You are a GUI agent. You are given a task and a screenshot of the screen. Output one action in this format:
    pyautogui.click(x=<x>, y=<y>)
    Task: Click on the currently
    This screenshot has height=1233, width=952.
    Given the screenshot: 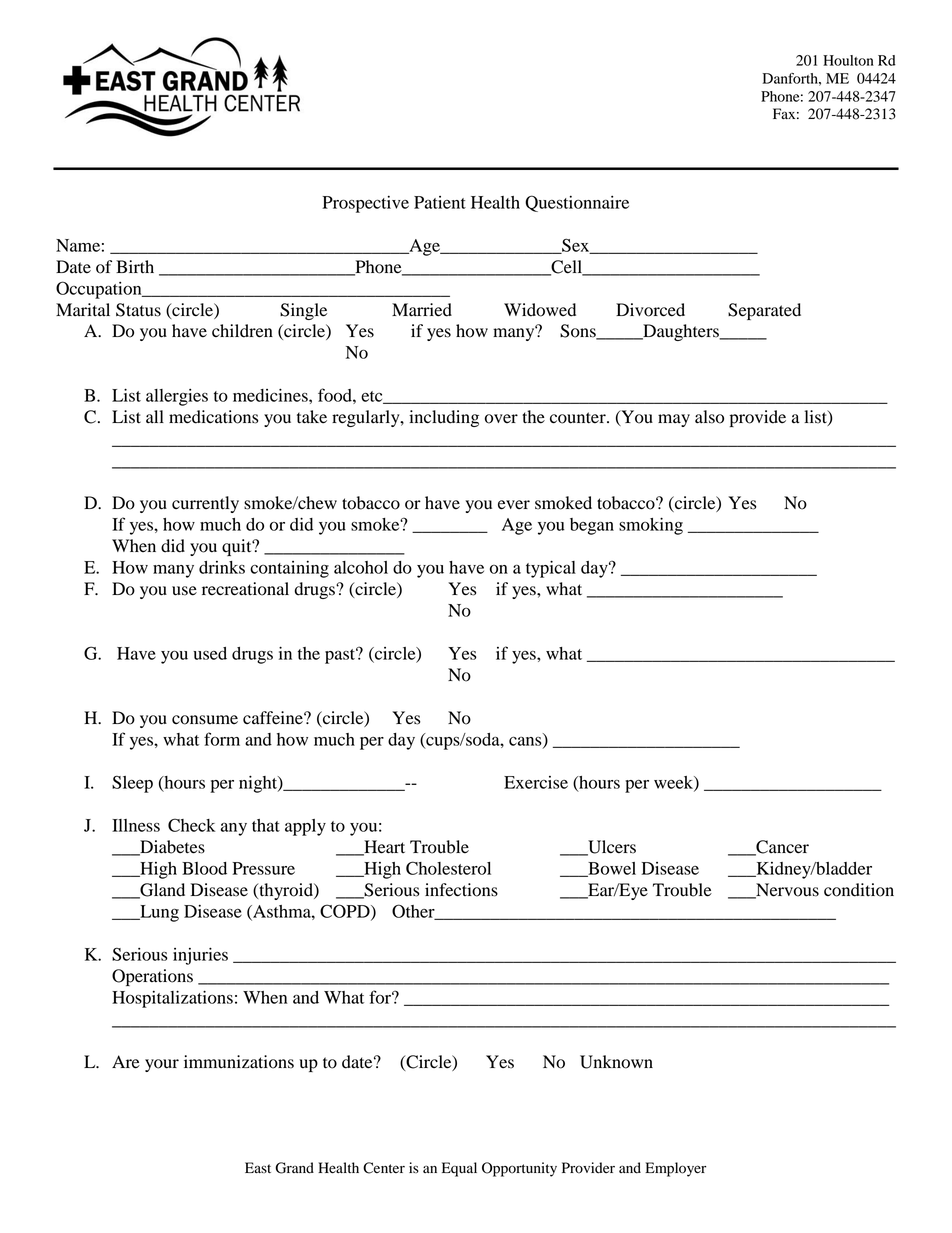 What is the action you would take?
    pyautogui.click(x=205, y=504)
